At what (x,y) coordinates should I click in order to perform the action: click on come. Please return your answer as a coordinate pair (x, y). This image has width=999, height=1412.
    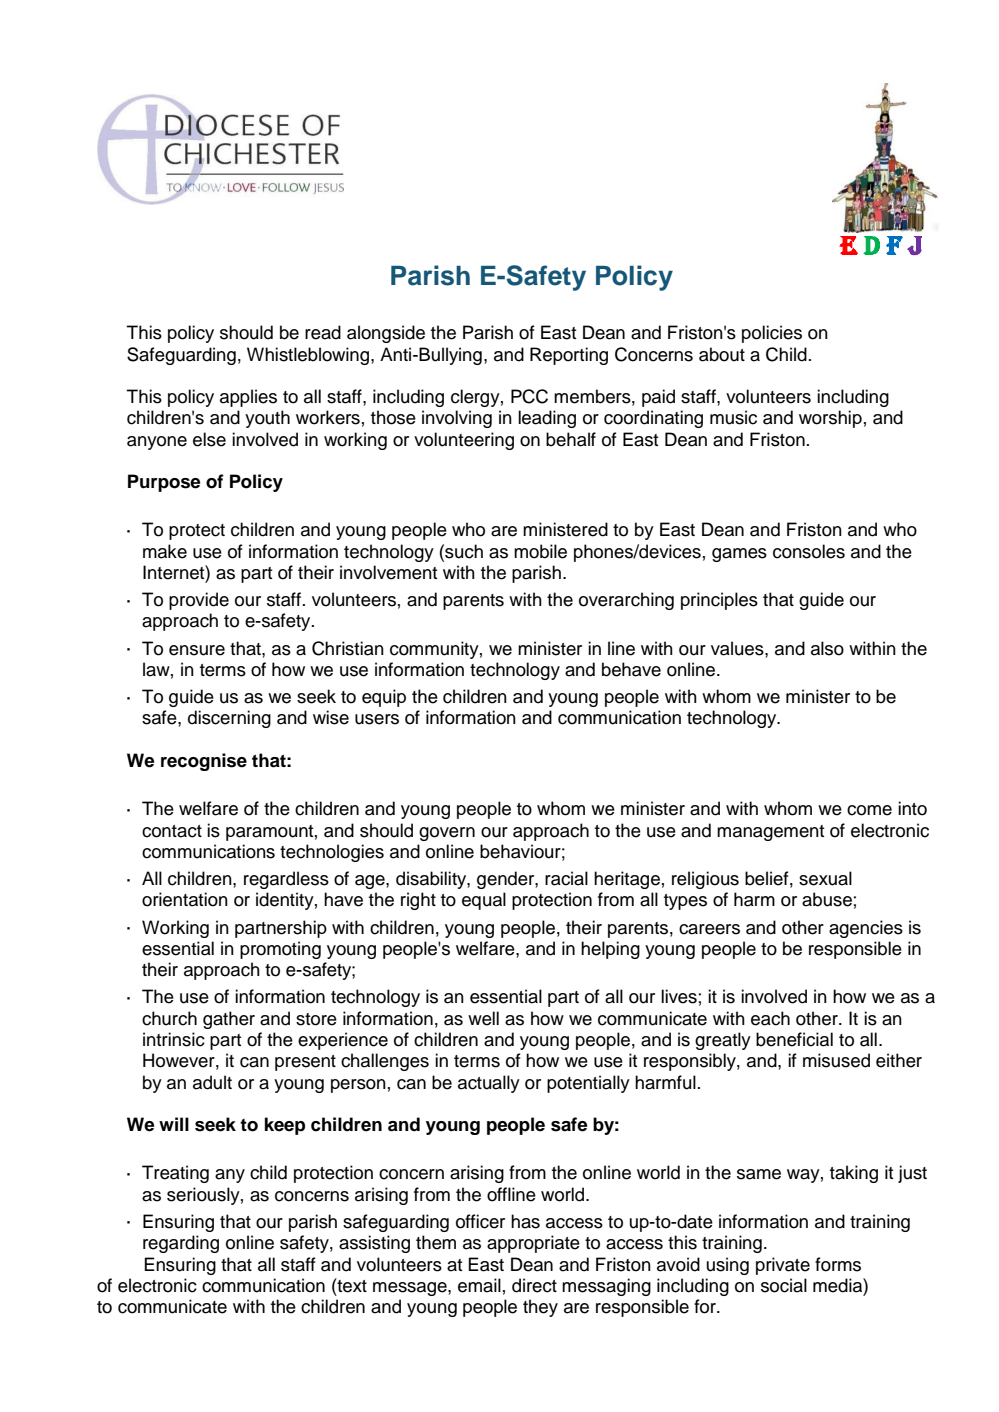
    Looking at the image, I should click on (869, 810).
